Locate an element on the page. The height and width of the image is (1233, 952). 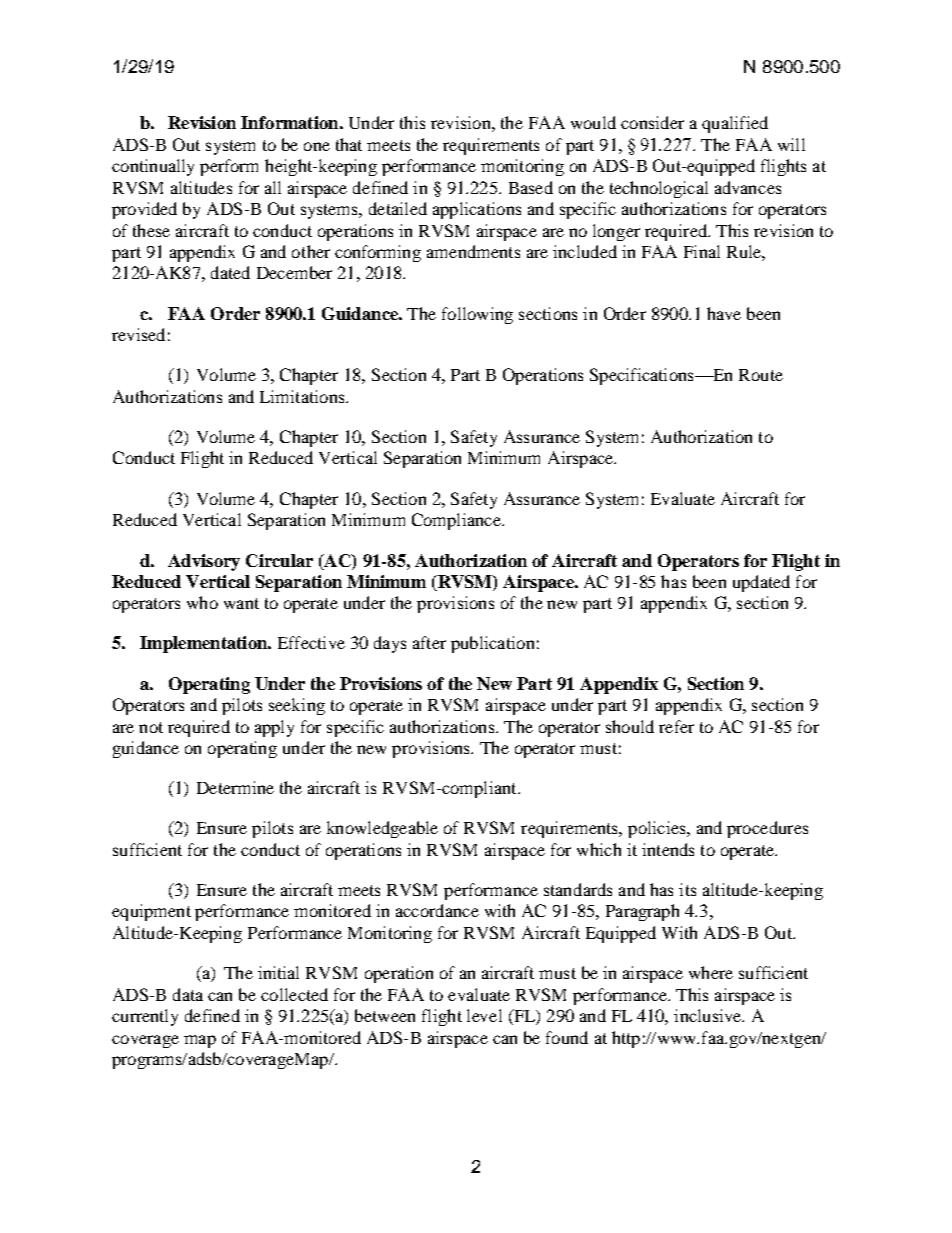
apply is located at coordinates (274, 728).
